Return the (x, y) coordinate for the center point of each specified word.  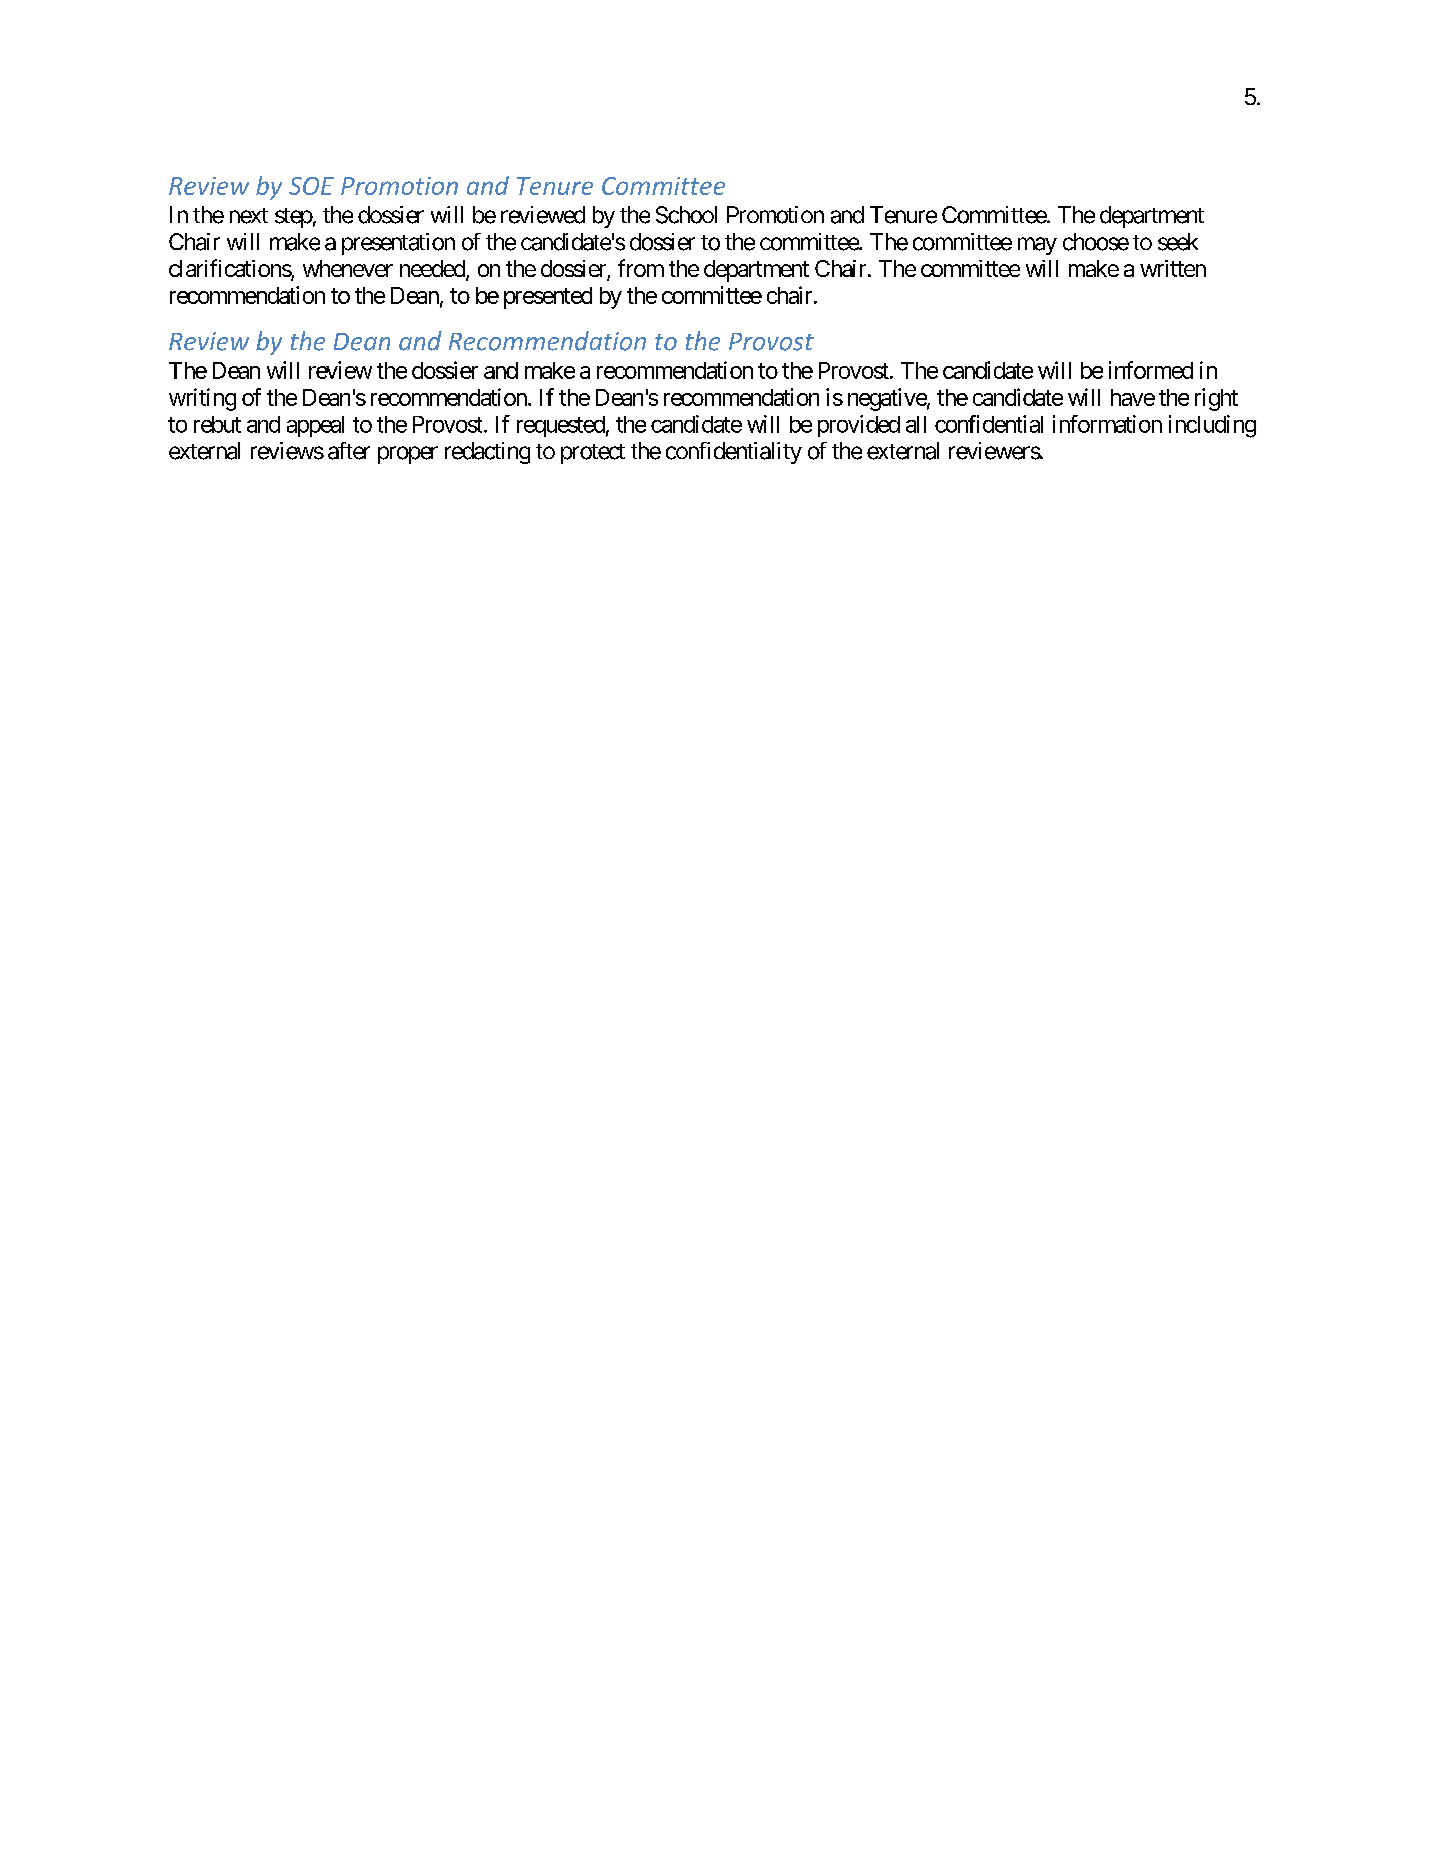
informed (1151, 370)
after (349, 451)
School (686, 215)
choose (1096, 242)
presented (548, 298)
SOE (311, 186)
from (641, 268)
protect (593, 454)
